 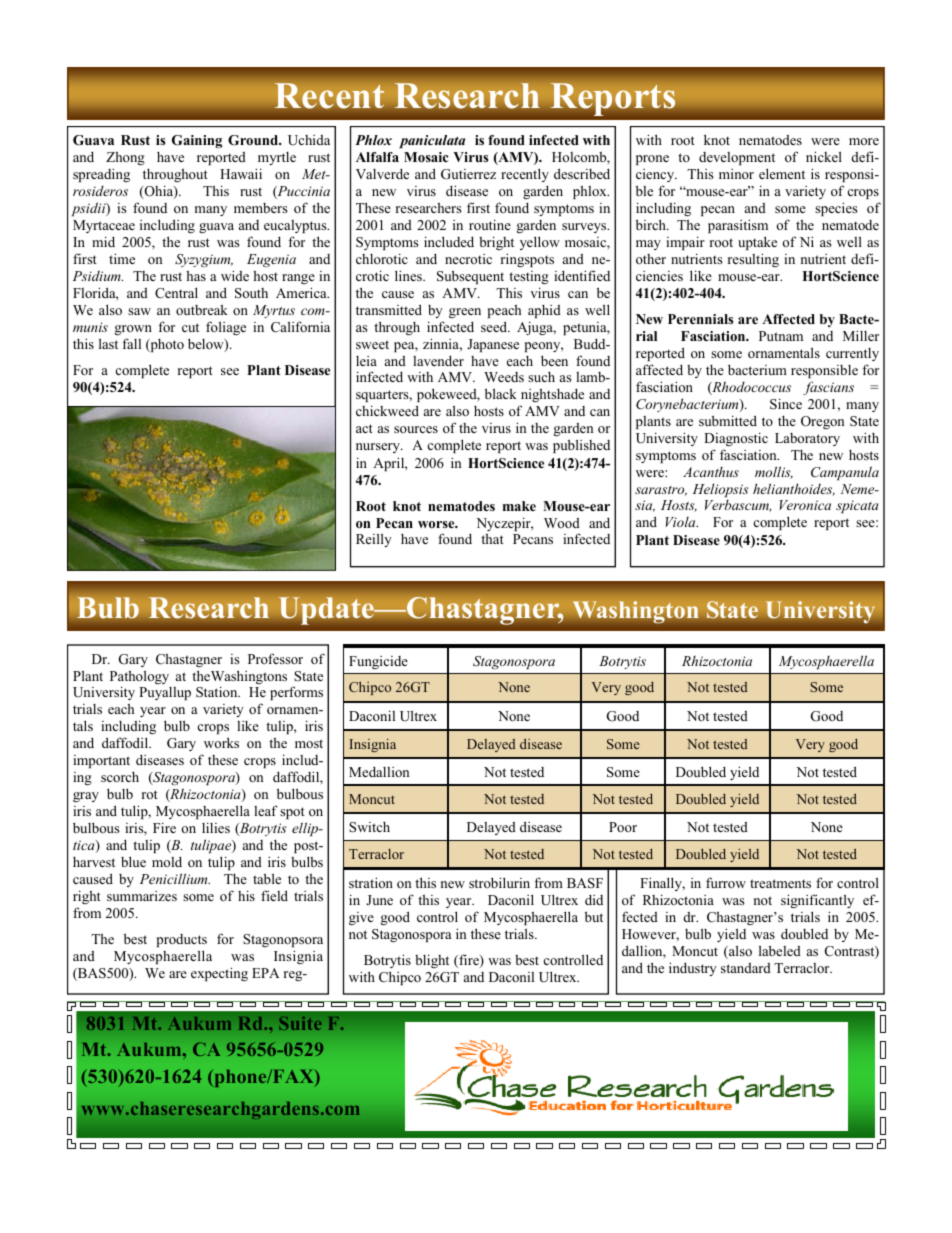 What do you see at coordinates (197, 141) in the page?
I see `Gaining` at bounding box center [197, 141].
